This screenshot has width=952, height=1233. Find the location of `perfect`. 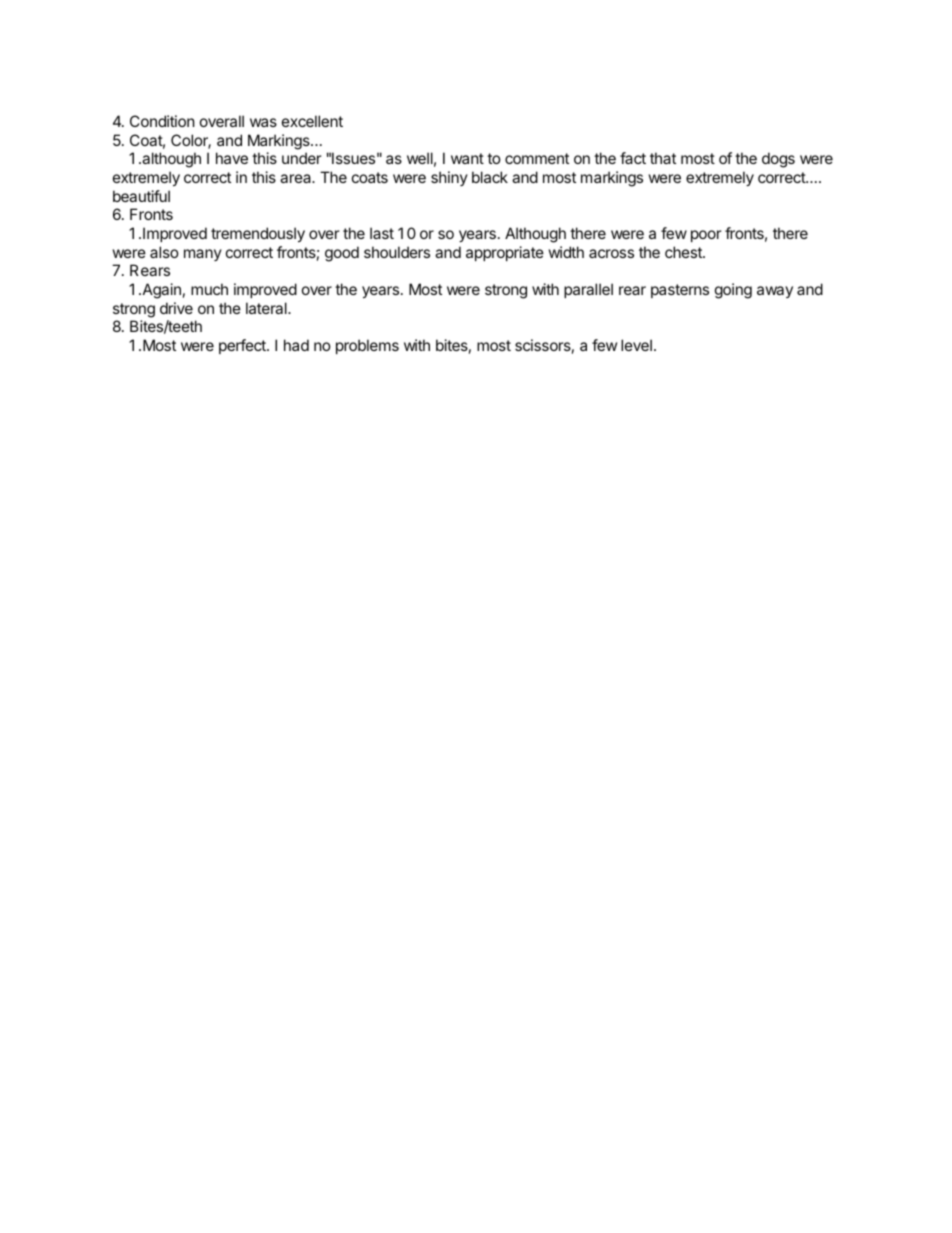

perfect is located at coordinates (243, 346).
